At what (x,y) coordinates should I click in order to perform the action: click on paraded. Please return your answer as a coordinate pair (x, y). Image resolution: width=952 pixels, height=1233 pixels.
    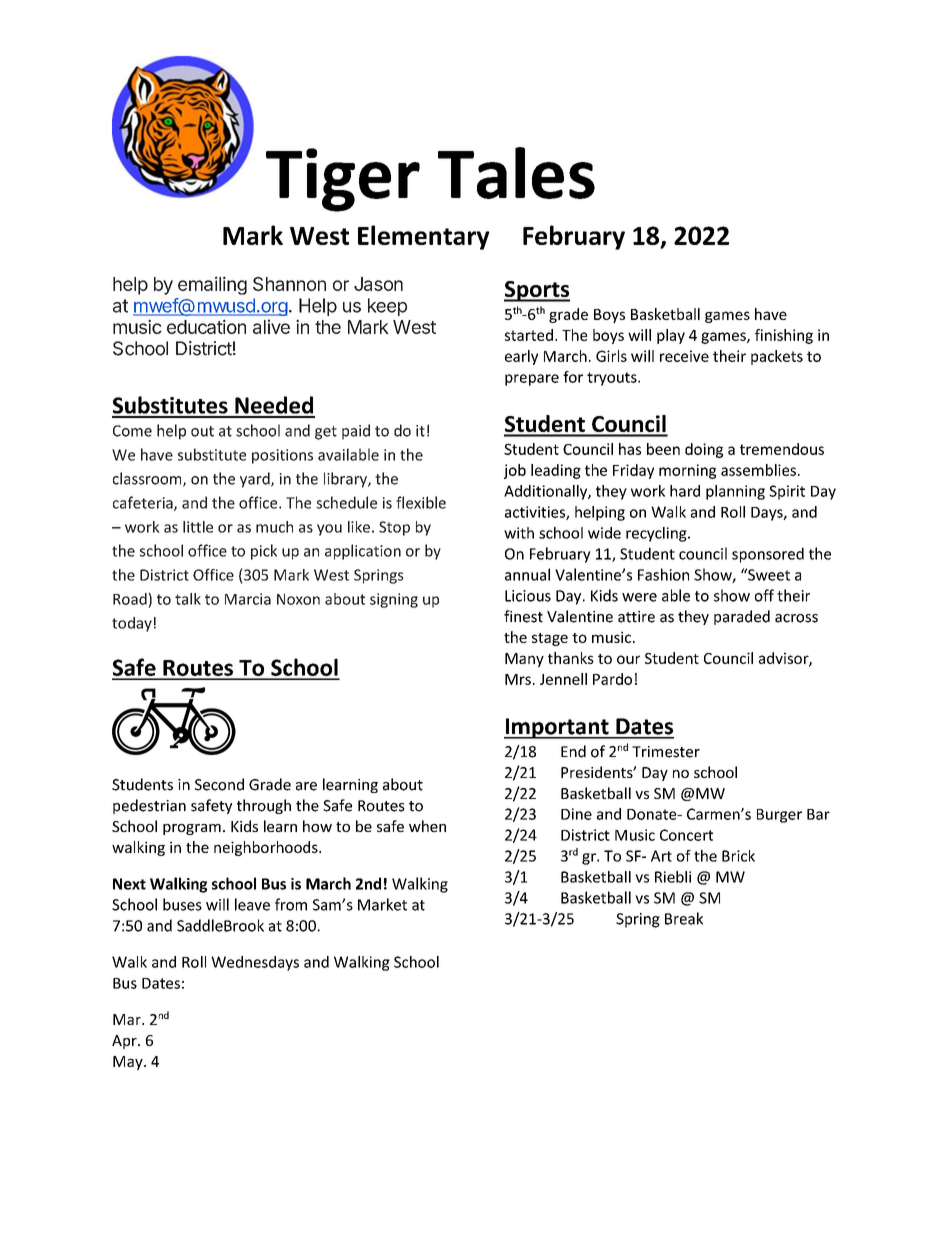
    Looking at the image, I should click on (742, 617).
